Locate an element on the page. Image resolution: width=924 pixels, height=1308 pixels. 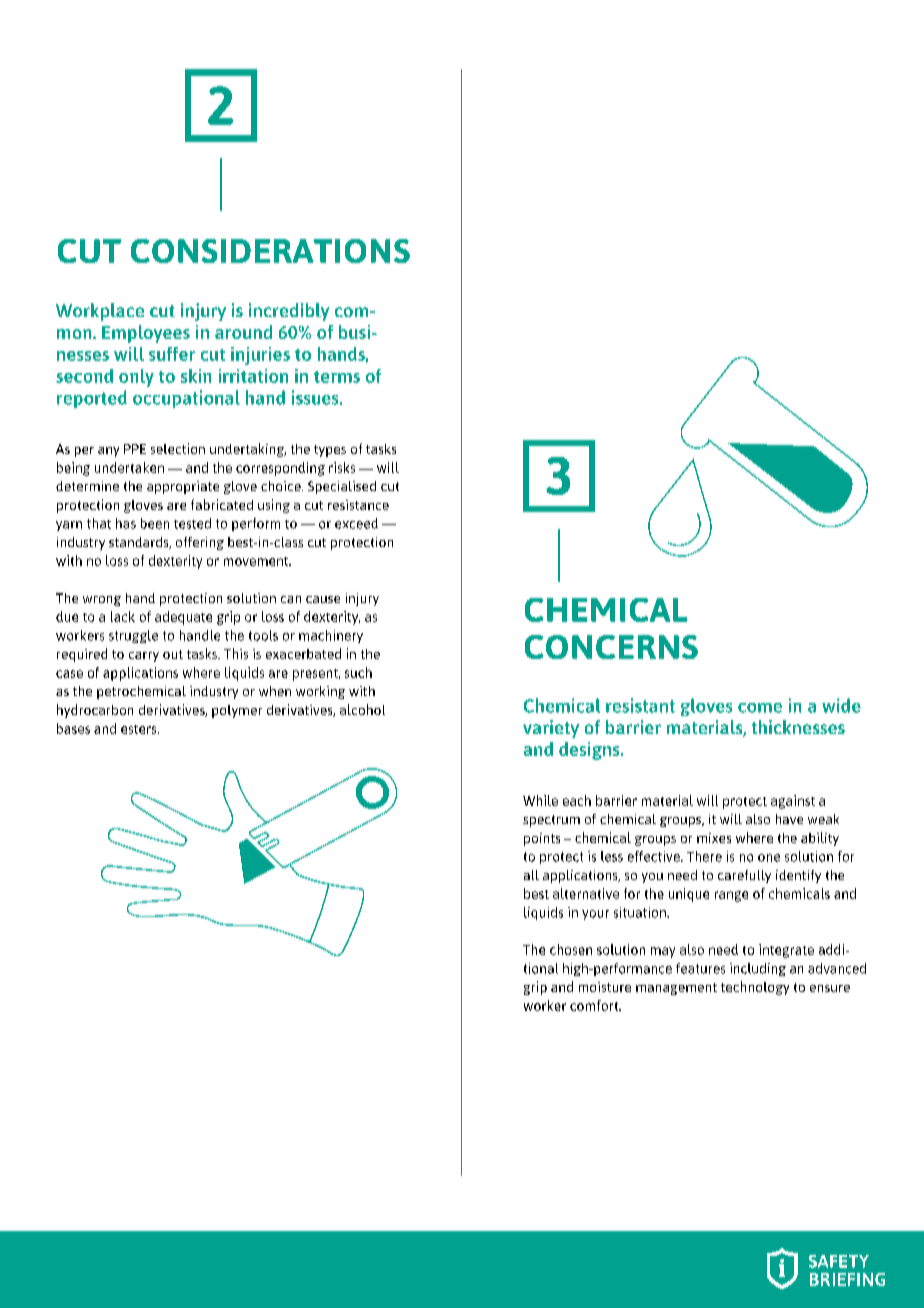
Workplace is located at coordinates (100, 312).
